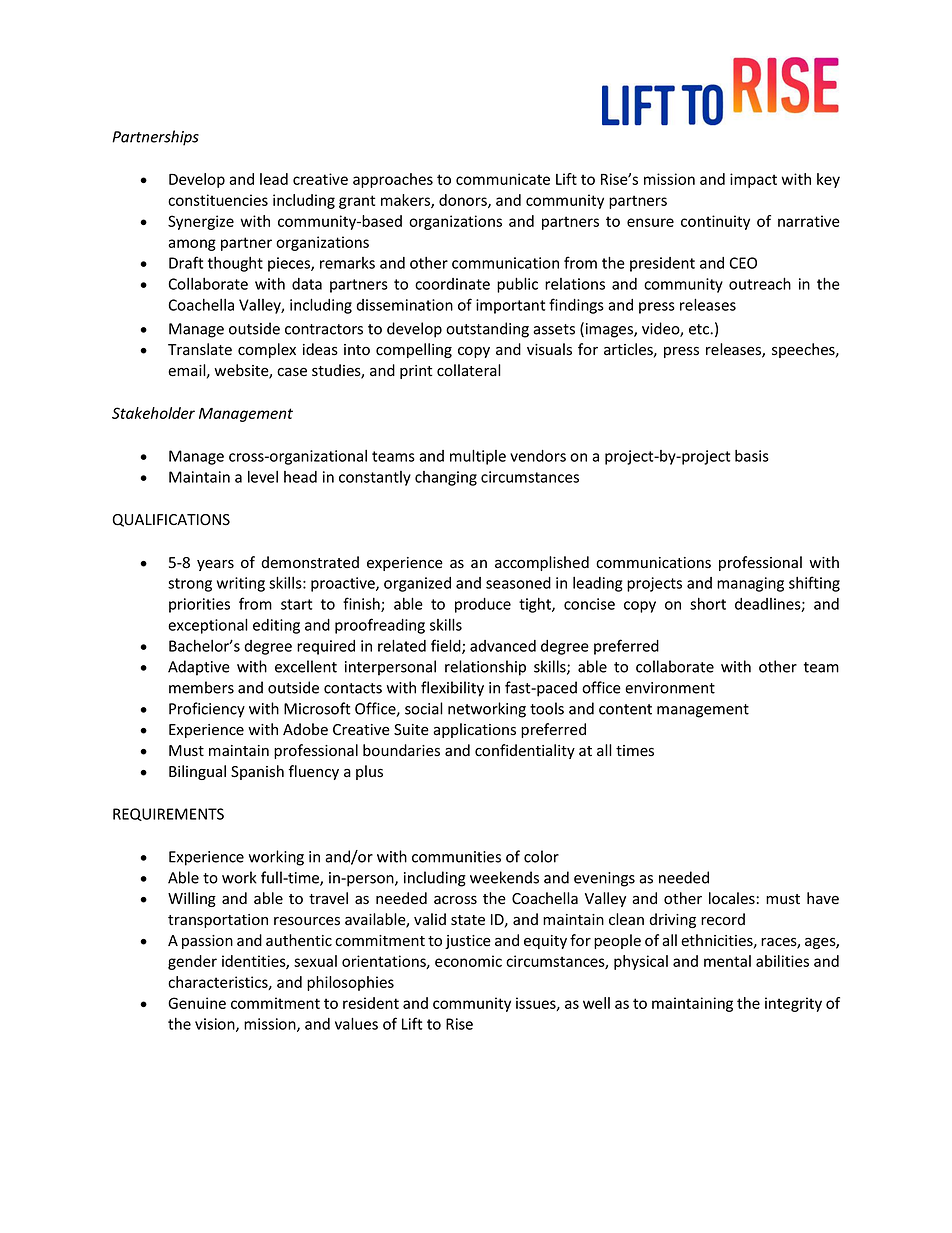  What do you see at coordinates (292, 372) in the image?
I see `case` at bounding box center [292, 372].
